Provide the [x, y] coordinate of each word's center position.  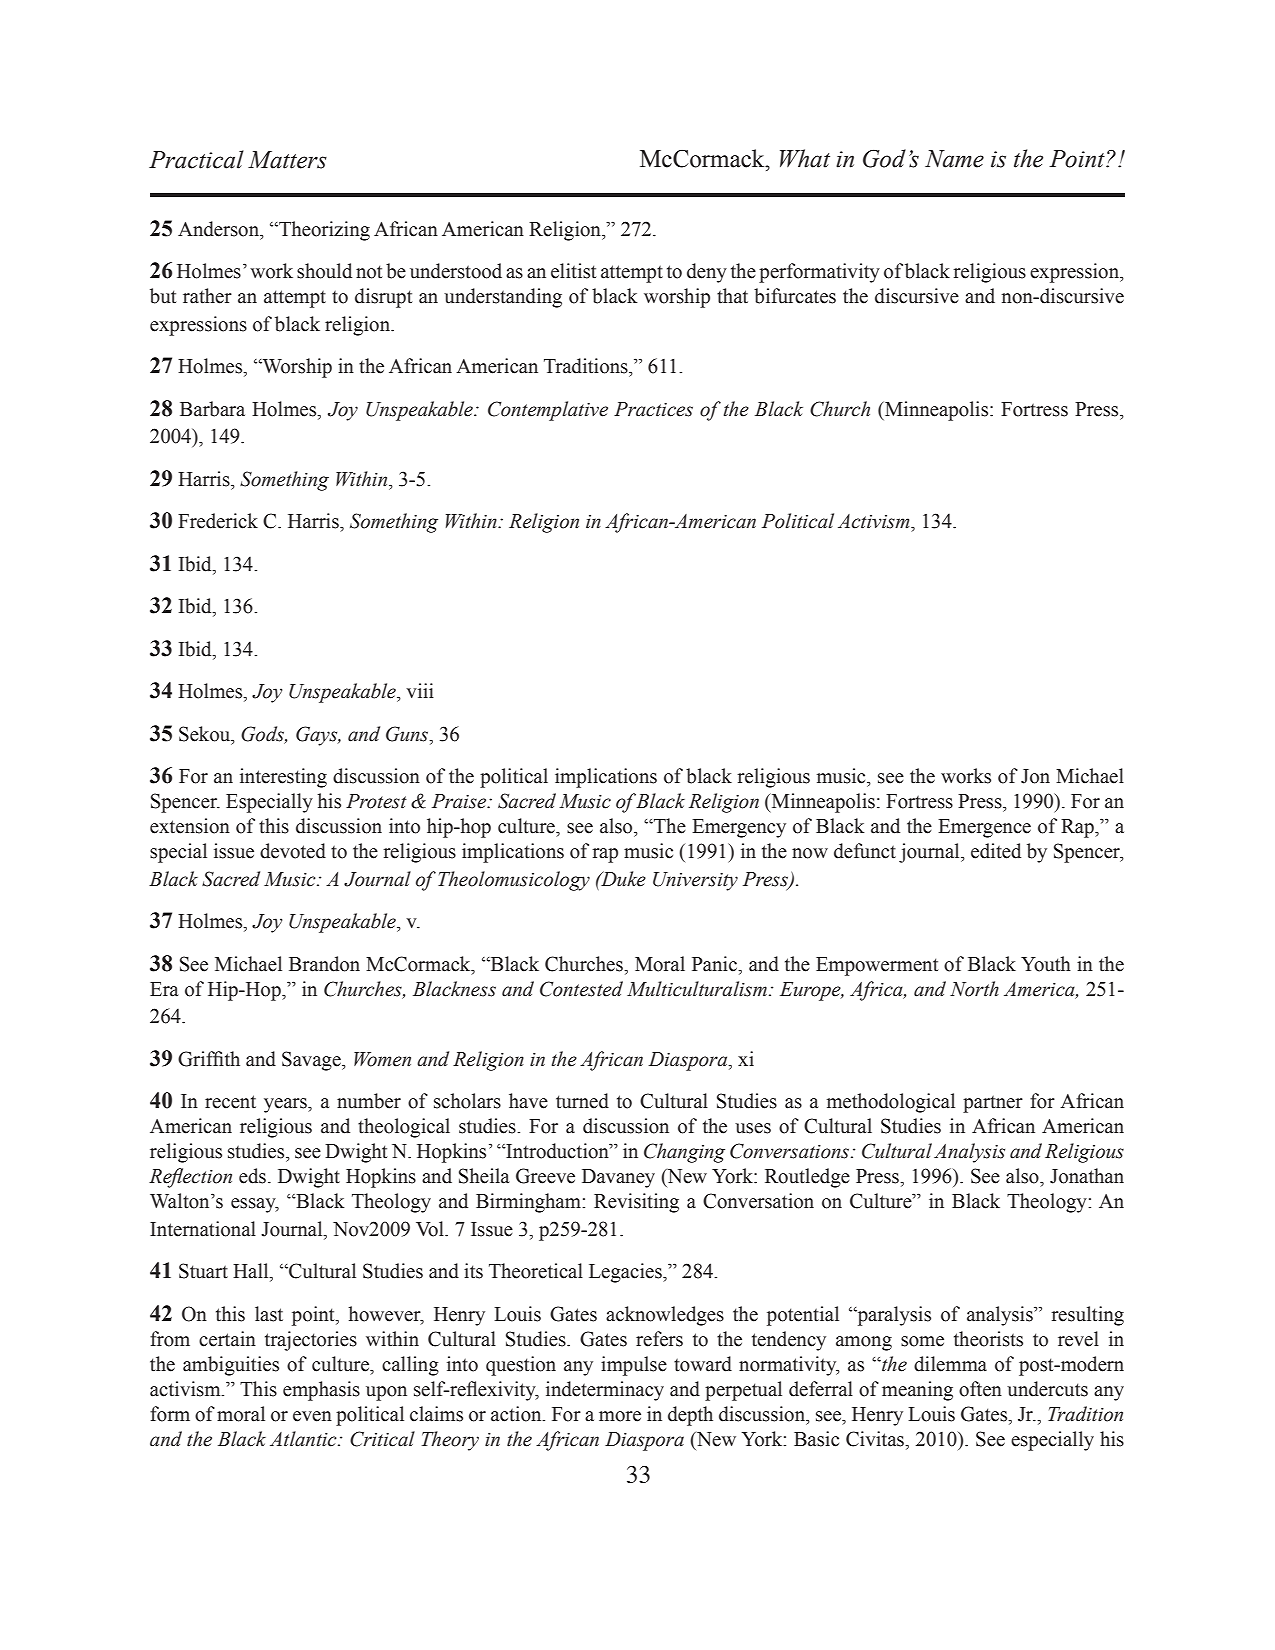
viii [420, 690]
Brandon [324, 964]
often [980, 1389]
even [312, 1416]
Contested [581, 989]
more [620, 1416]
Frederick [218, 521]
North [974, 989]
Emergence [984, 828]
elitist [573, 271]
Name [954, 159]
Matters [287, 160]
